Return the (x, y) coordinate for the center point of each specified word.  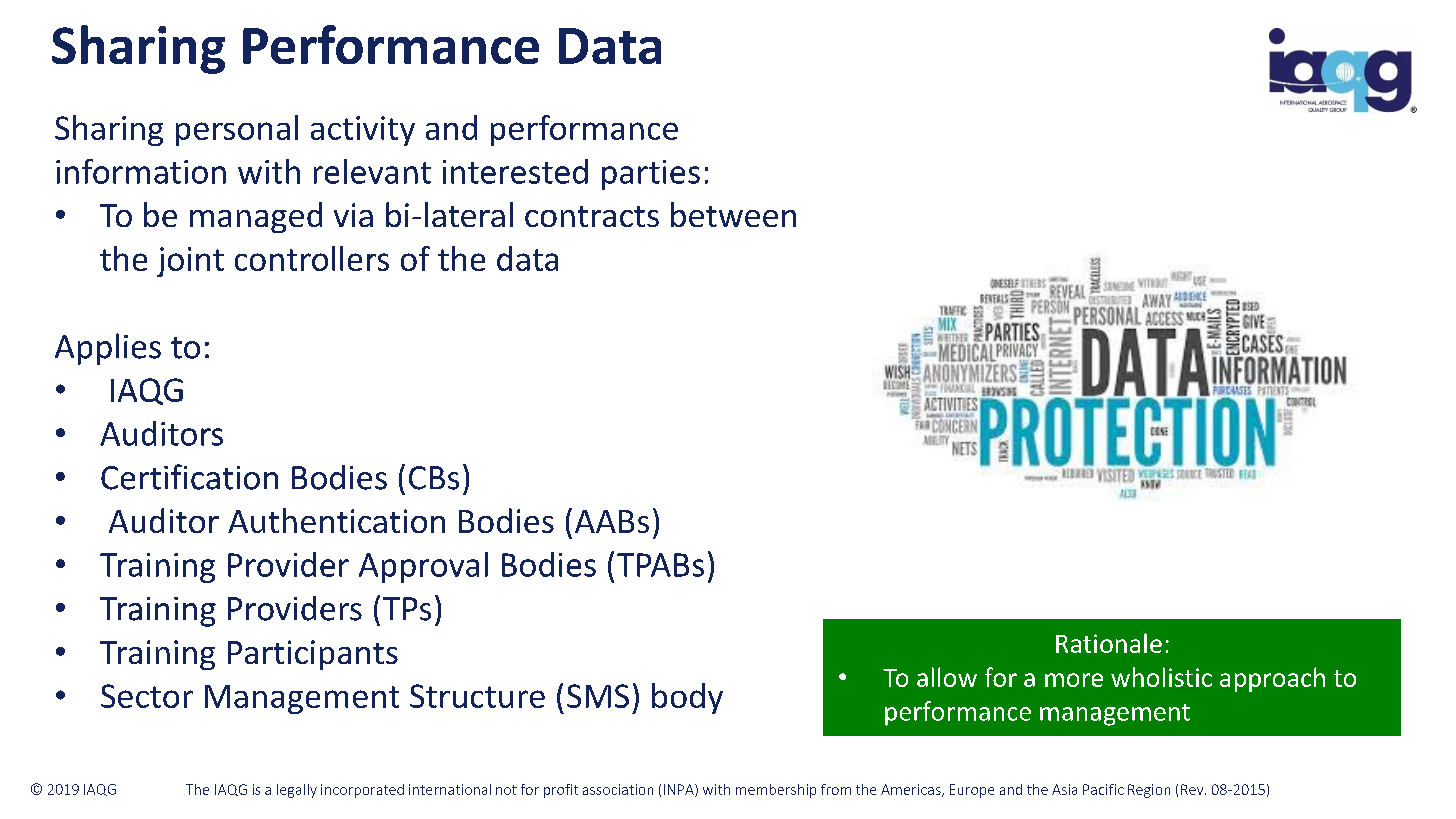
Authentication (336, 520)
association (618, 789)
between (733, 214)
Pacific (1103, 789)
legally (297, 791)
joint (190, 262)
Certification (189, 477)
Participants (313, 655)
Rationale (1109, 643)
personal (237, 130)
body (687, 698)
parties (651, 175)
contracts (592, 216)
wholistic (1161, 677)
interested (515, 171)
